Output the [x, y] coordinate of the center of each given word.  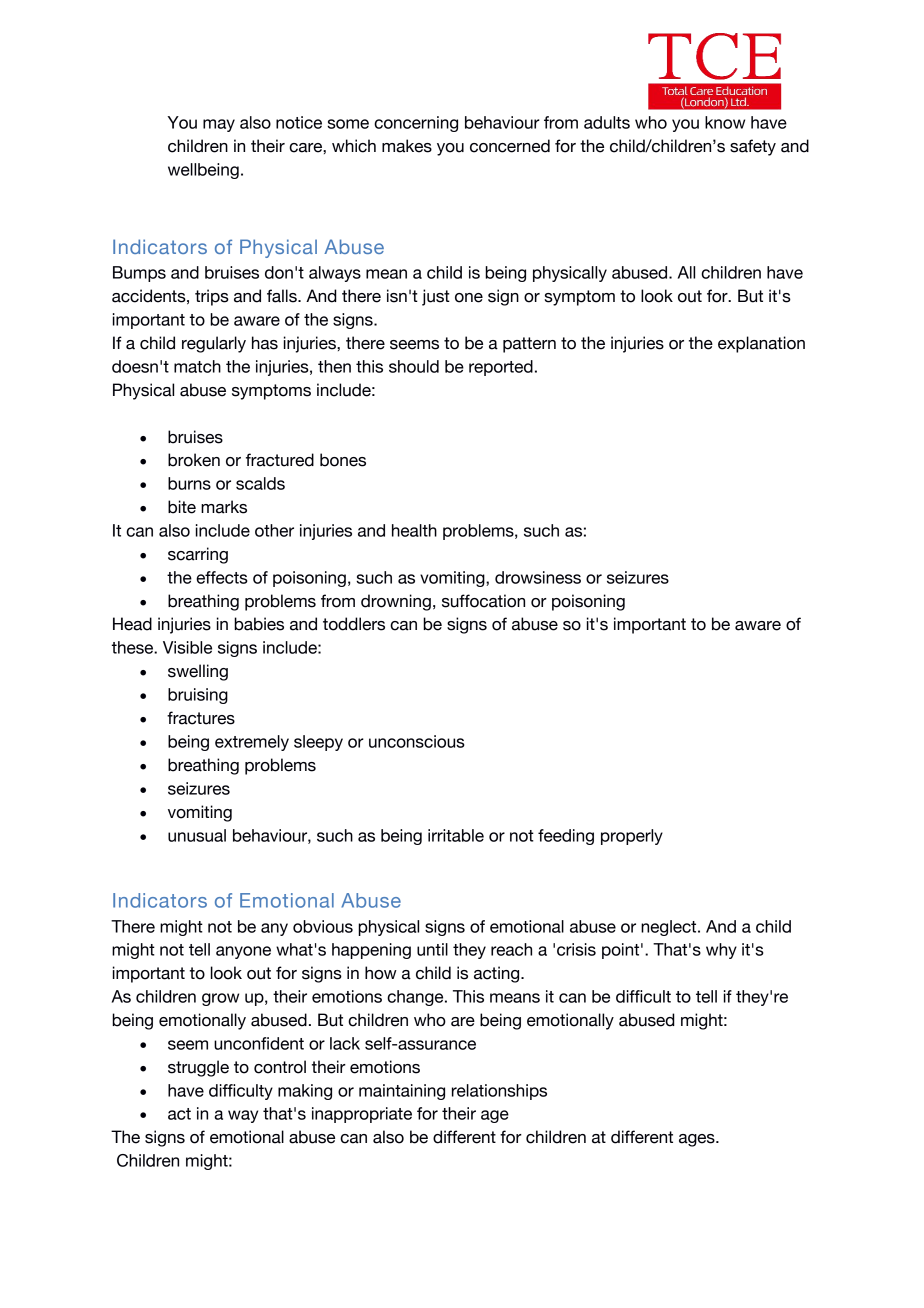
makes [407, 146]
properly [632, 837]
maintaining [402, 1092]
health [414, 530]
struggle [198, 1068]
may [219, 125]
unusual [197, 835]
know [725, 122]
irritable [456, 835]
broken [194, 460]
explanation [761, 344]
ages [698, 1140]
